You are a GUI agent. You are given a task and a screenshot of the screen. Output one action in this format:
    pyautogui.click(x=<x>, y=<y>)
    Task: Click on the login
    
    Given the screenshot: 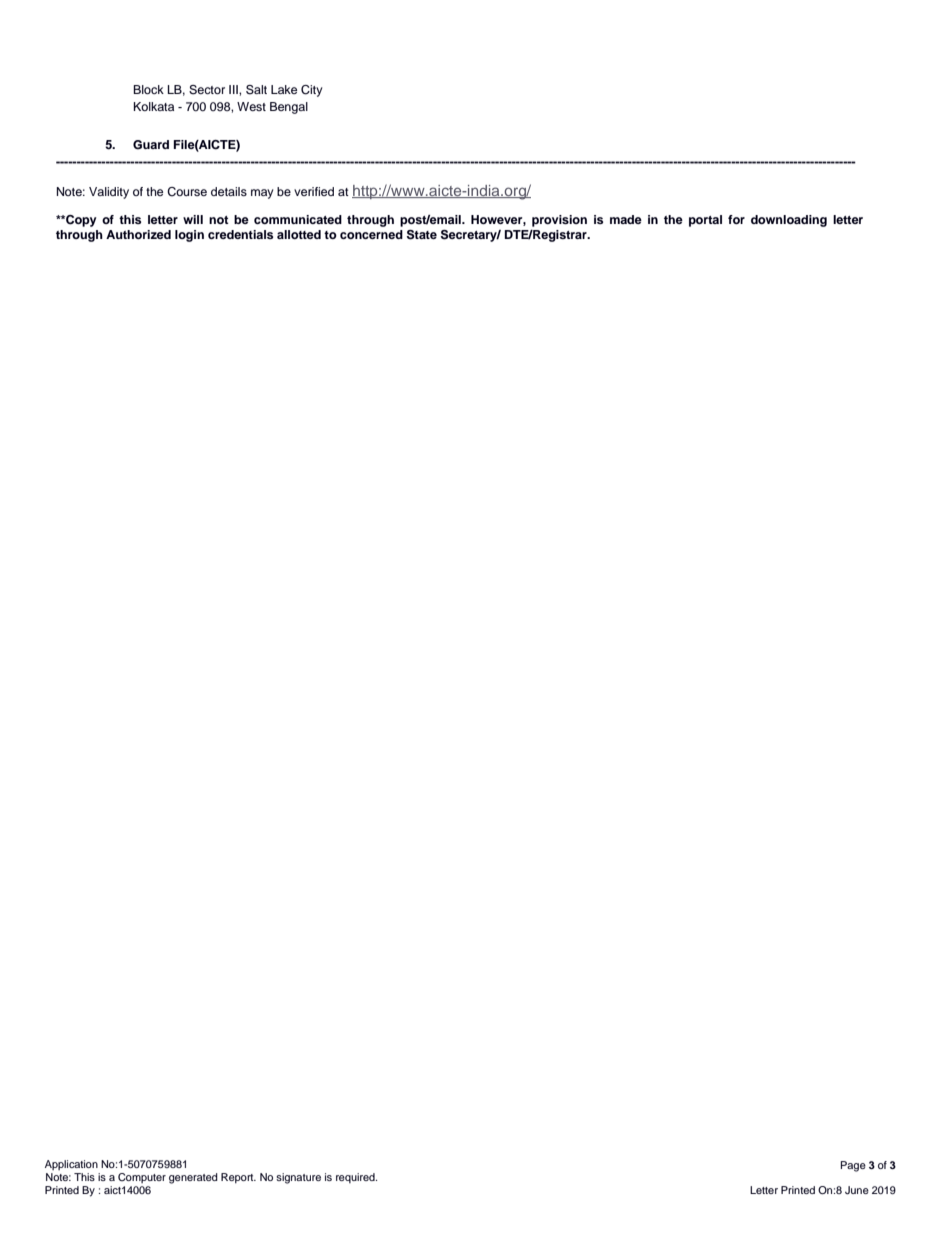 What is the action you would take?
    pyautogui.click(x=189, y=236)
